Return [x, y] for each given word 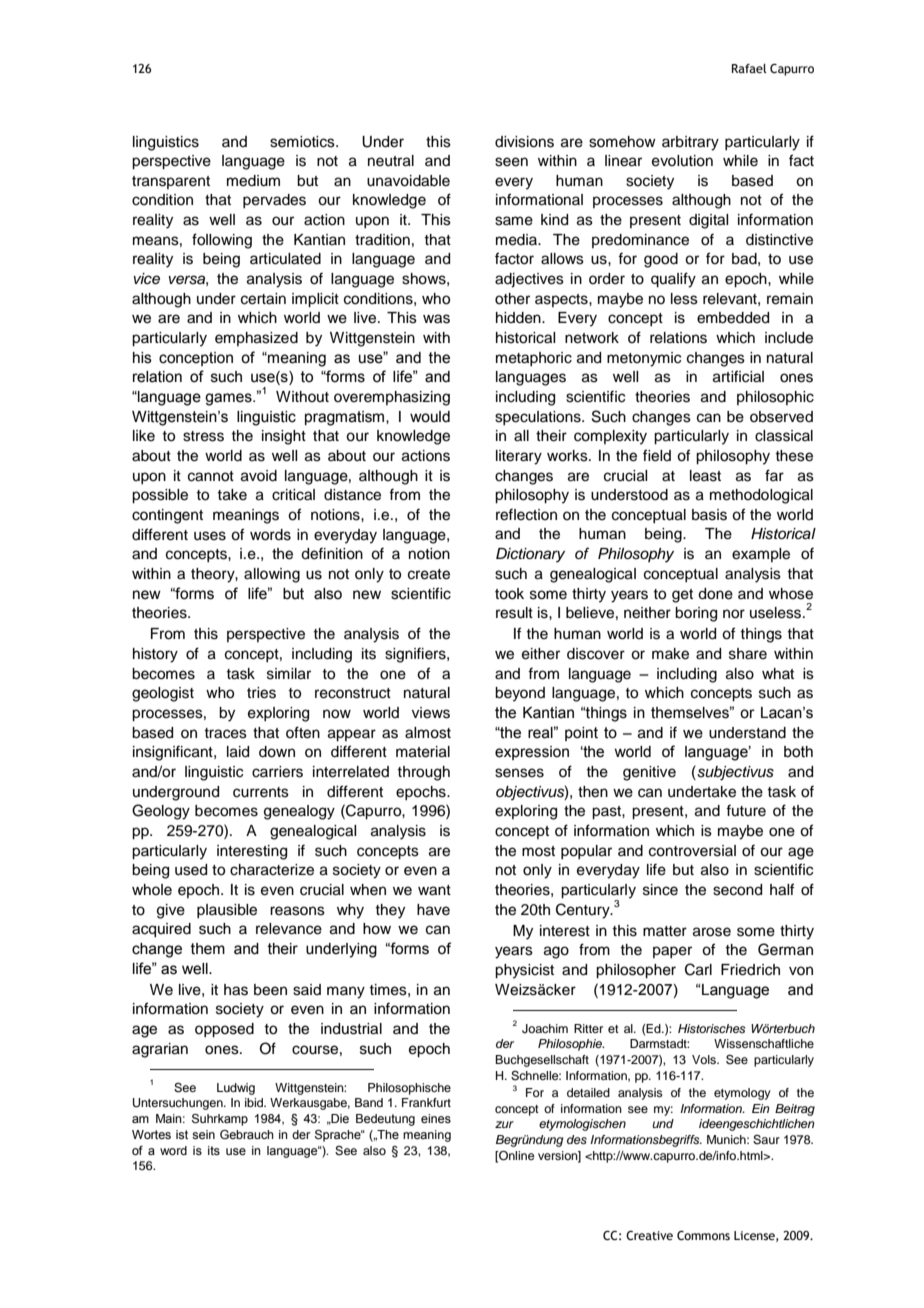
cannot [211, 476]
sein [203, 1134]
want [434, 890]
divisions [524, 142]
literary [519, 457]
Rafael [749, 68]
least [705, 476]
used [191, 870]
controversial [692, 851]
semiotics [303, 142]
